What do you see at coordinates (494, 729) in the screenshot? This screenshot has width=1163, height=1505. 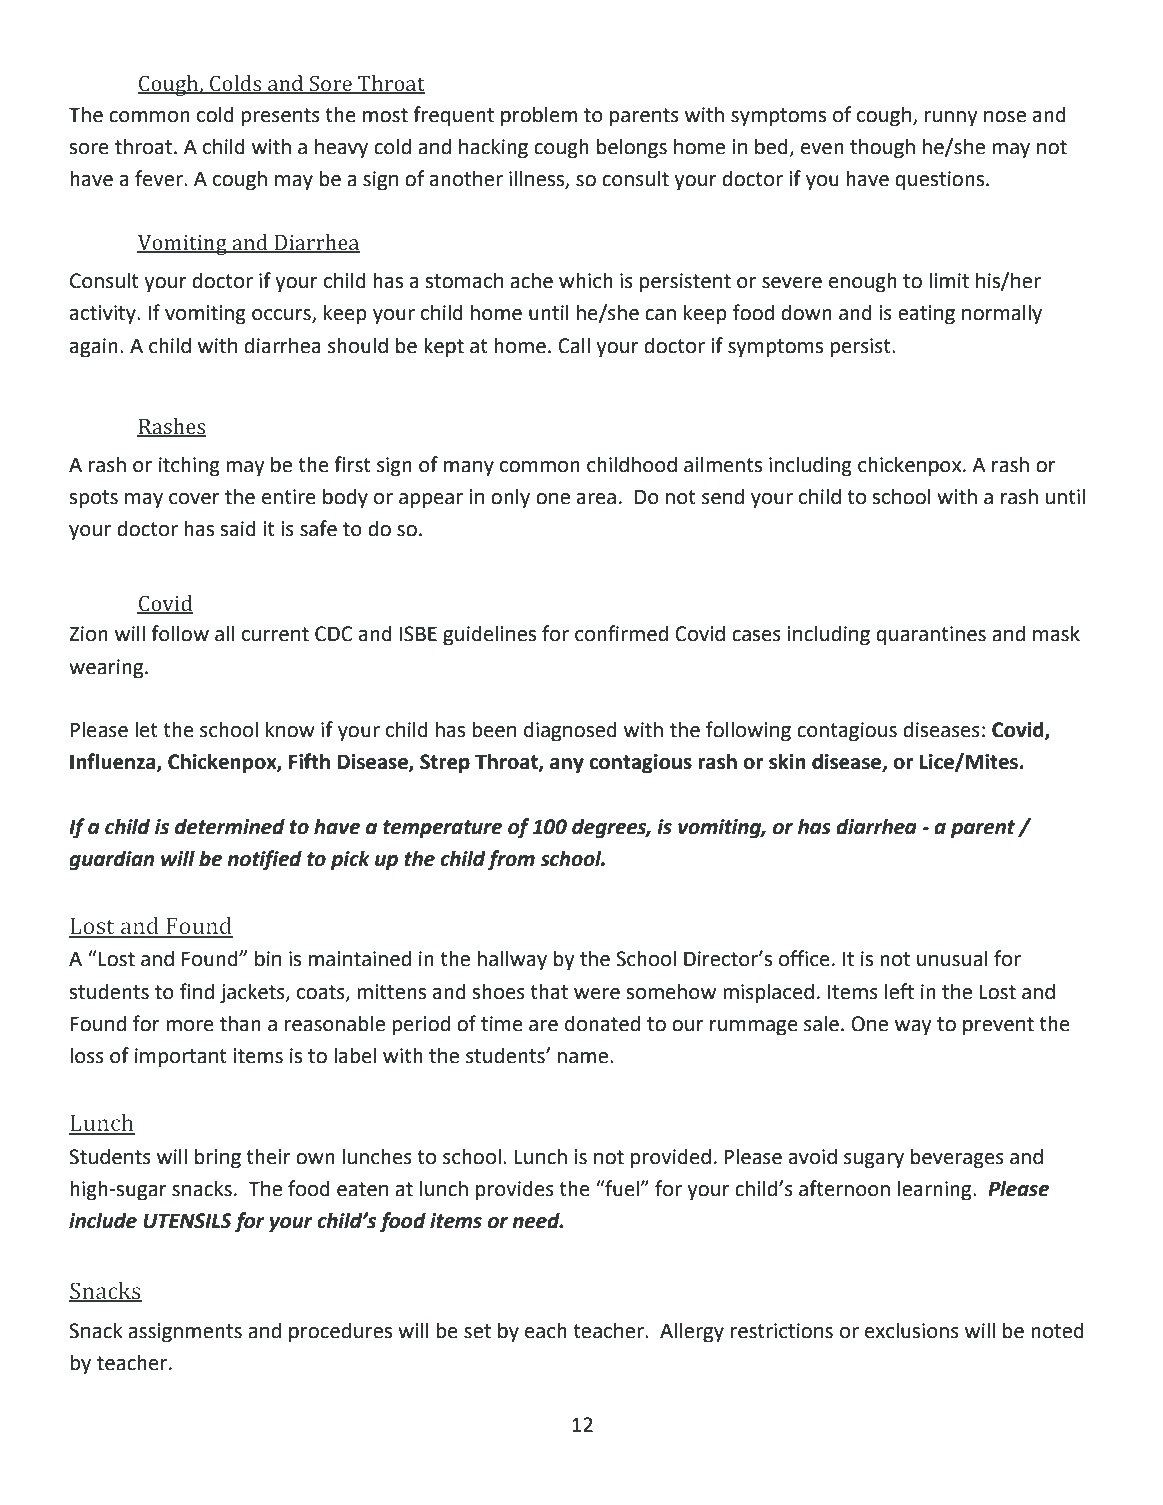 I see `been` at bounding box center [494, 729].
